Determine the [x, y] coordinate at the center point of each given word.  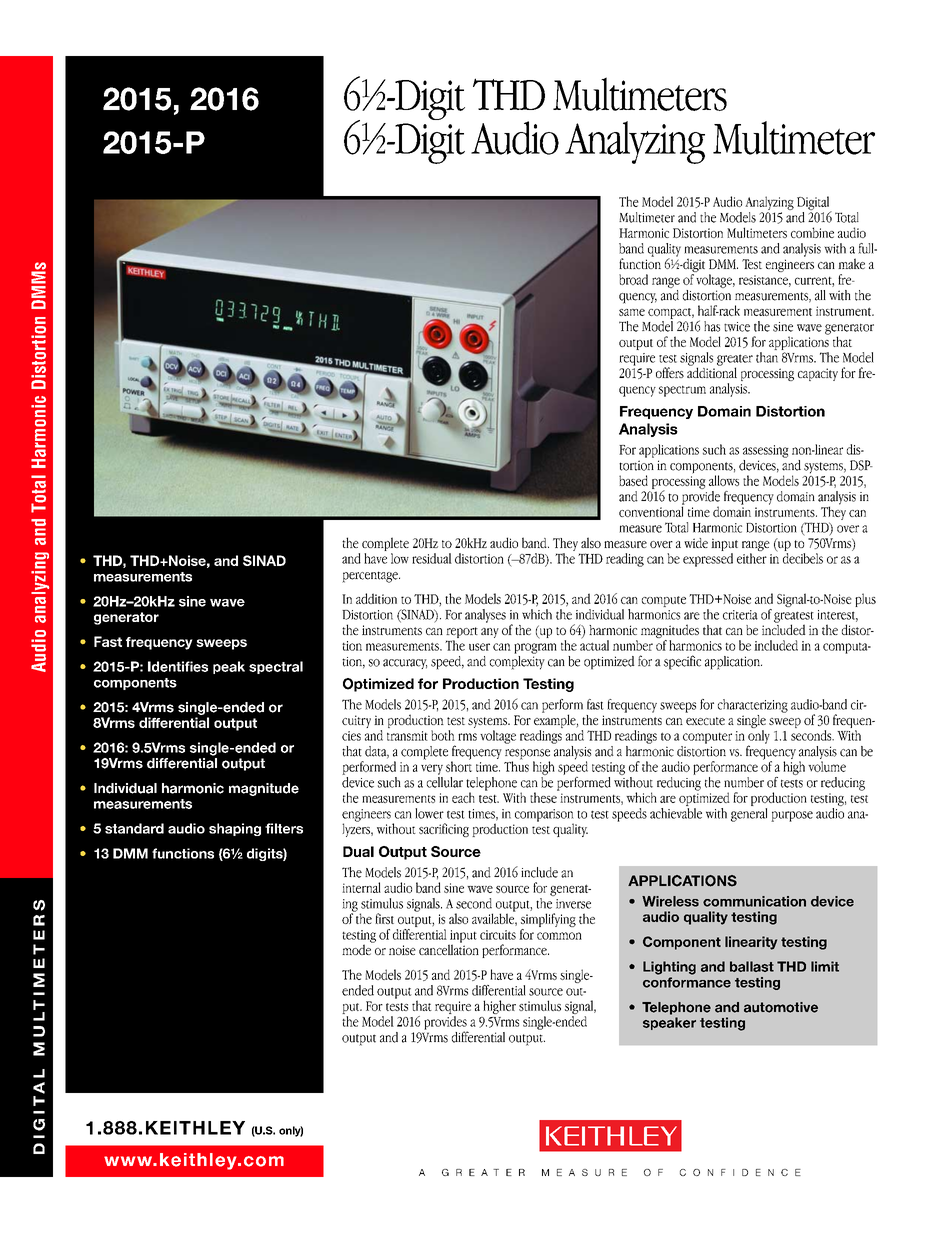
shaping [235, 829]
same [632, 312]
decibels [803, 558]
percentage [371, 577]
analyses [485, 616]
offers [670, 372]
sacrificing [444, 830]
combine [812, 232]
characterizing [753, 706]
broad [633, 279]
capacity [818, 374]
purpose [792, 816]
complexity [517, 661]
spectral [276, 667]
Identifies [178, 666]
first [384, 918]
